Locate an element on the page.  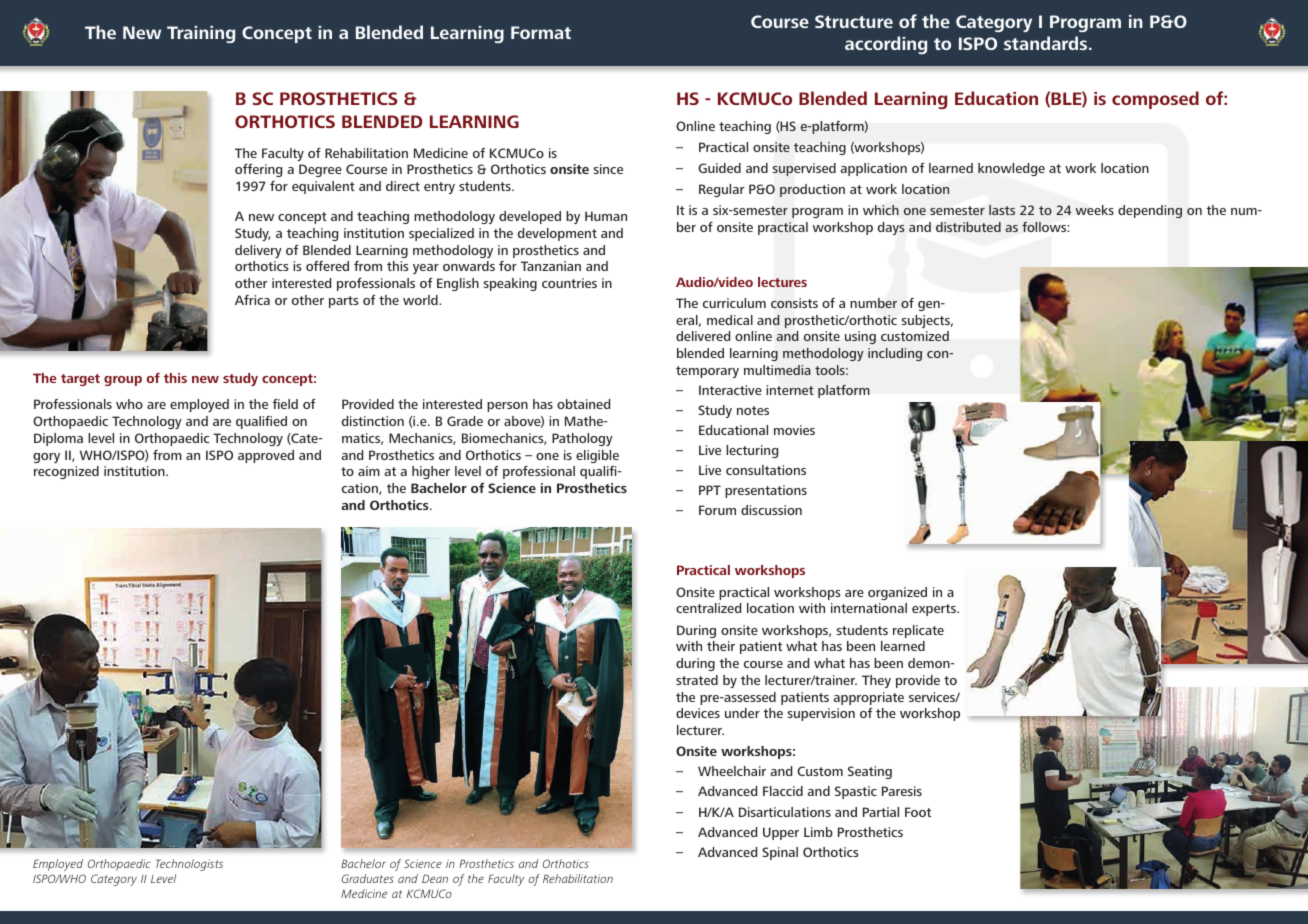
Training is located at coordinates (201, 34).
